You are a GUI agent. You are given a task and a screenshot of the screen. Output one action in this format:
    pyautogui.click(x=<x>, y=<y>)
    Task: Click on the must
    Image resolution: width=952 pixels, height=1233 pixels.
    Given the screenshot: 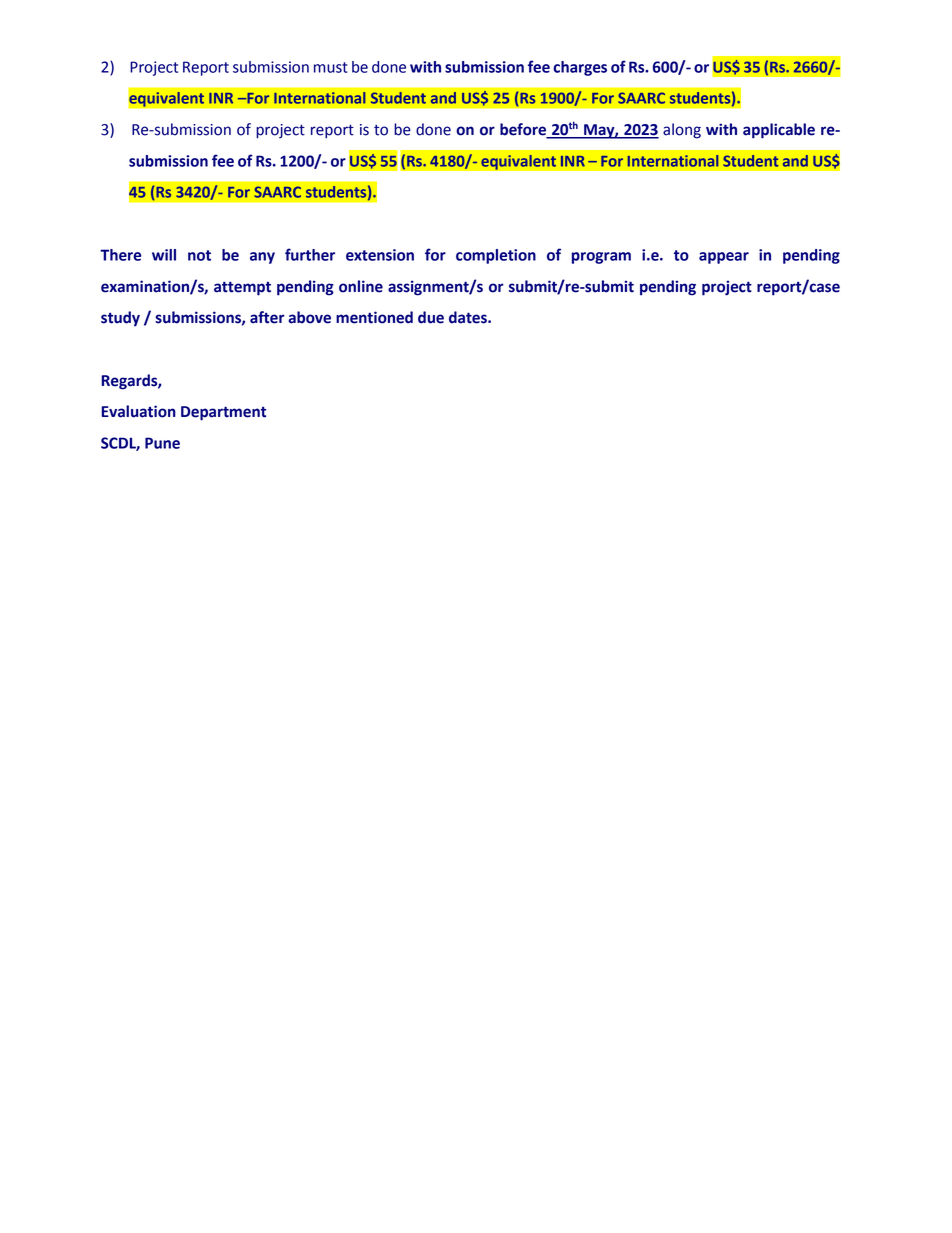 What is the action you would take?
    pyautogui.click(x=331, y=67)
